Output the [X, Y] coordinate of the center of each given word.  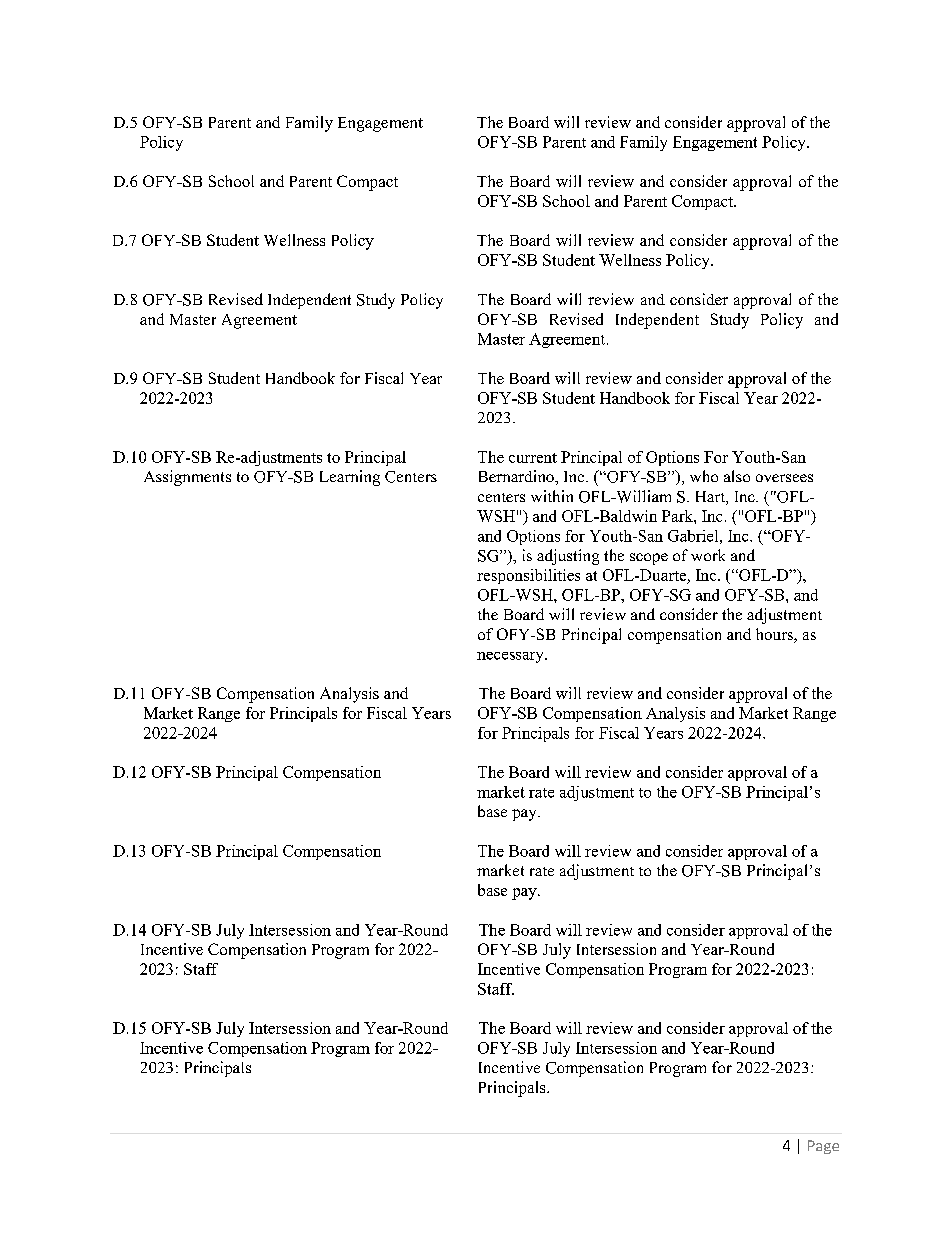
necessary [511, 657]
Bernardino [517, 476]
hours [775, 635]
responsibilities [528, 576]
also [737, 476]
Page [823, 1147]
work [708, 555]
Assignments [187, 478]
